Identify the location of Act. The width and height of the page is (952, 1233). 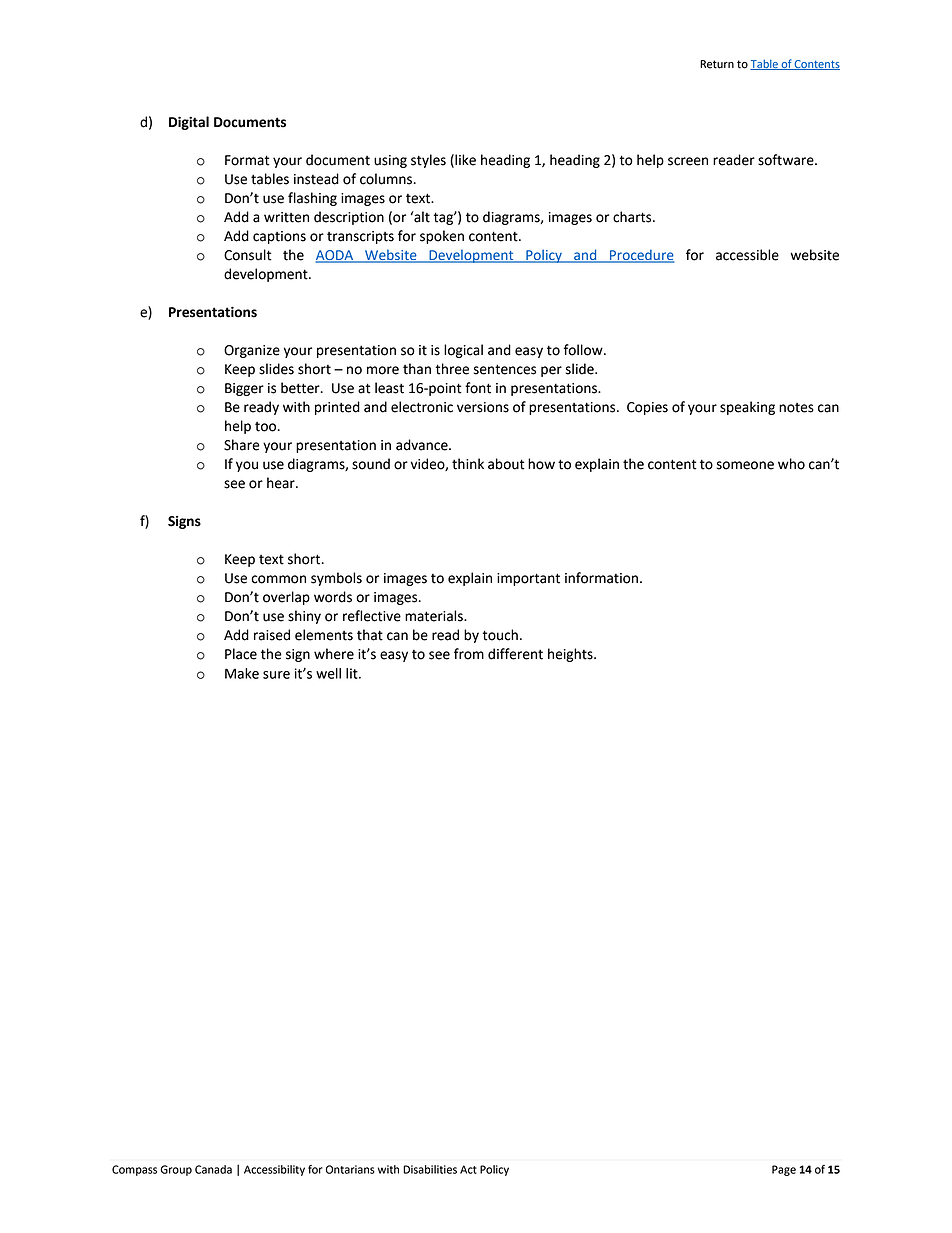
(468, 1169).
